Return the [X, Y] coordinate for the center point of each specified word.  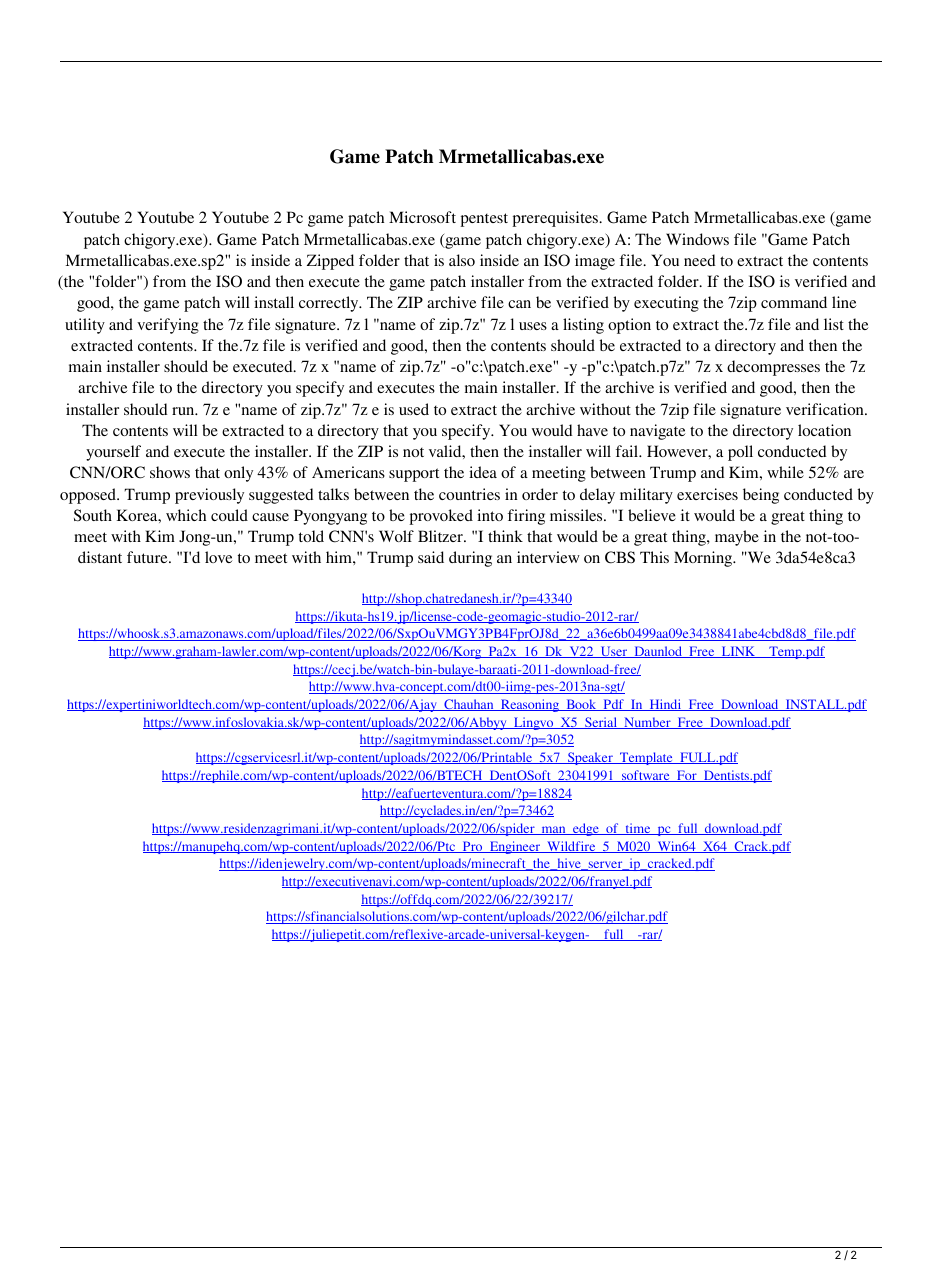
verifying [168, 326]
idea [483, 472]
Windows [697, 239]
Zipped [330, 262]
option [629, 326]
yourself [113, 453]
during [470, 559]
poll [740, 453]
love [219, 557]
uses [533, 326]
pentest [484, 220]
